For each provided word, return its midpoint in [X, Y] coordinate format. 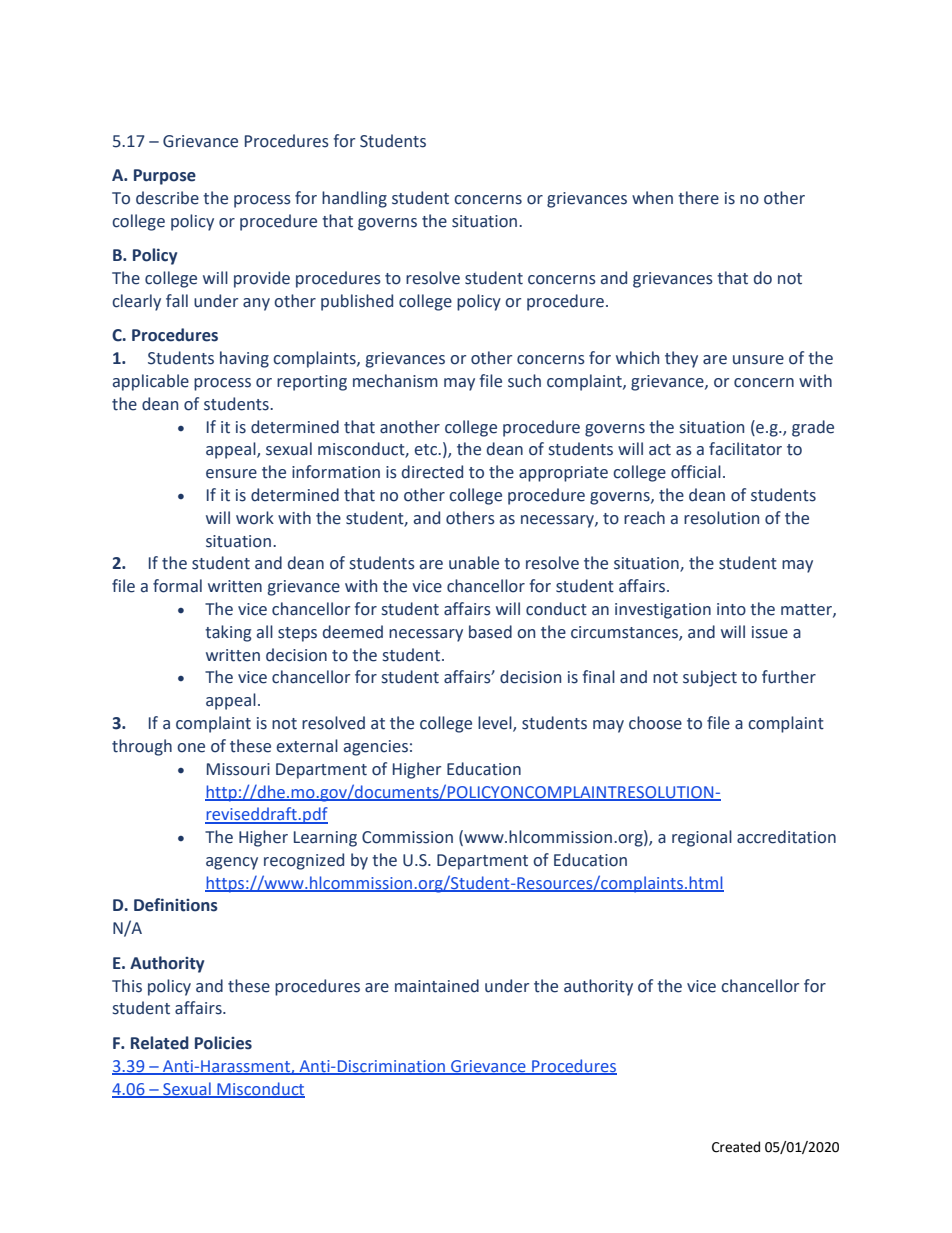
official [696, 472]
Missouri [238, 769]
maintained [437, 986]
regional [702, 838]
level [496, 724]
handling [354, 199]
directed [432, 472]
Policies [223, 1043]
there [698, 198]
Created [736, 1147]
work [255, 518]
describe [167, 198]
